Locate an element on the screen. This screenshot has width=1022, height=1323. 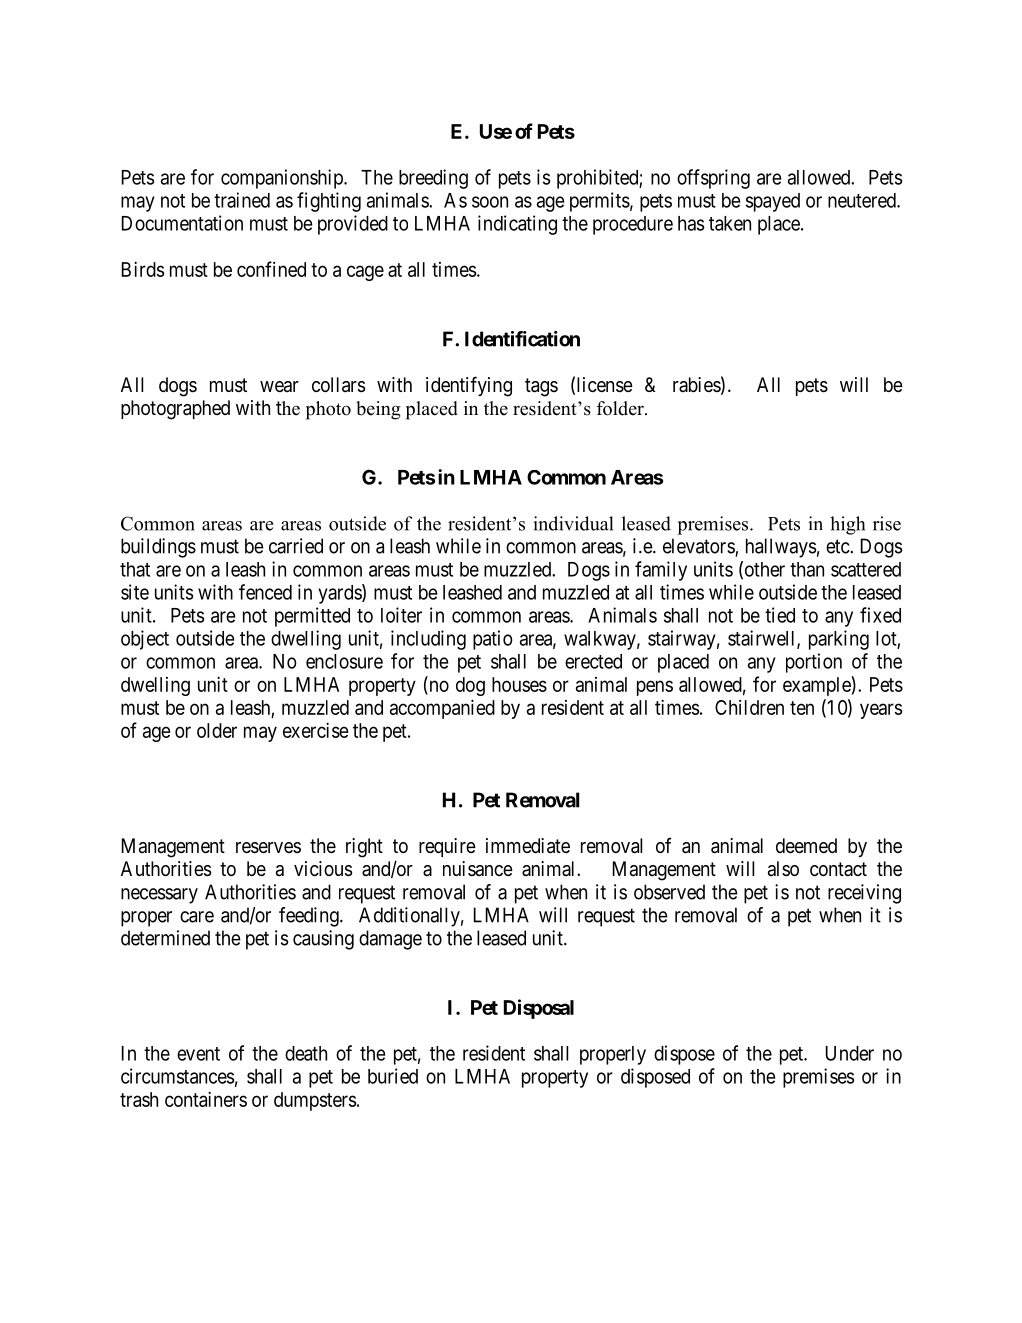
event is located at coordinates (198, 1054).
